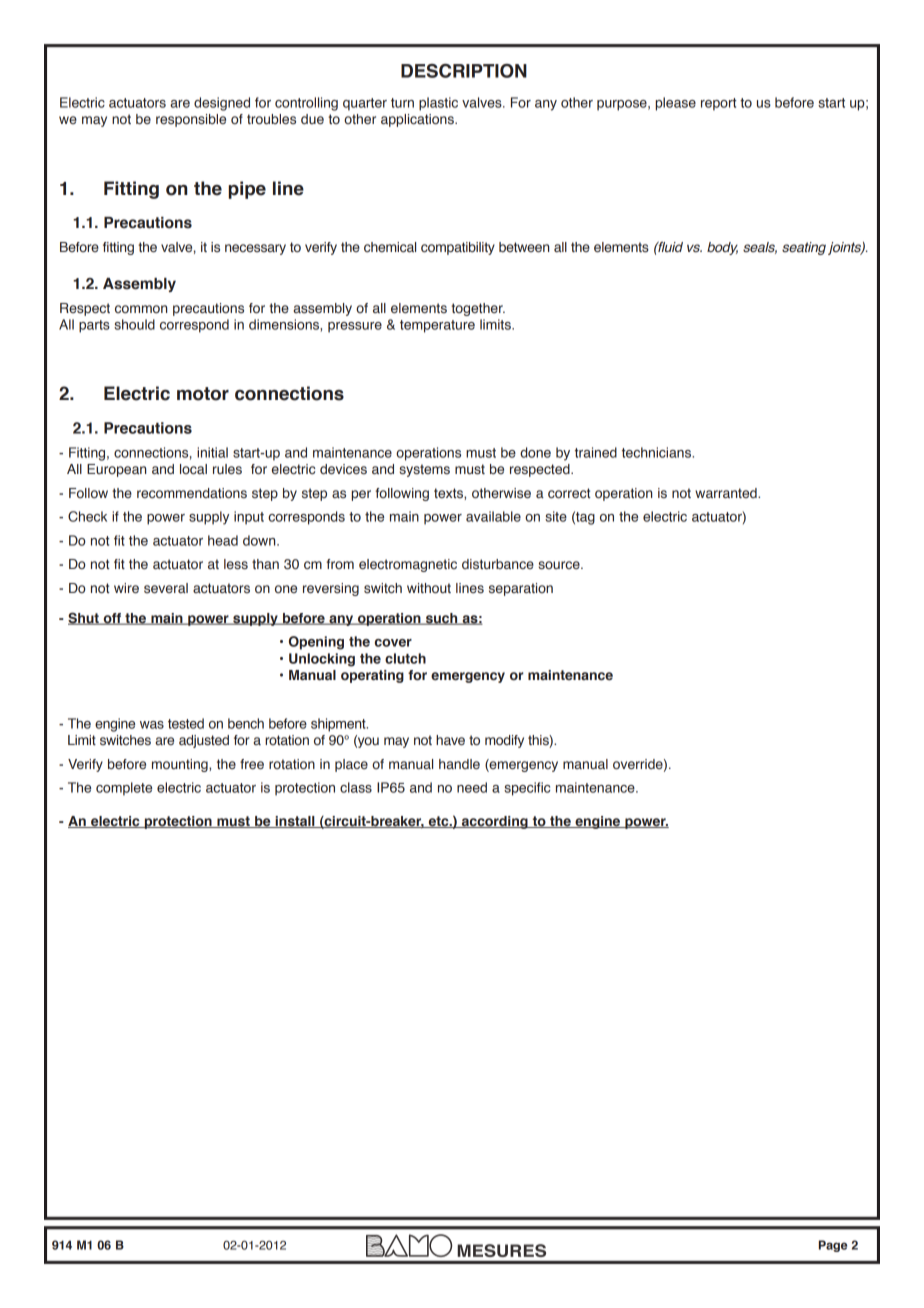 Image resolution: width=924 pixels, height=1308 pixels. Describe the element at coordinates (441, 619) in the screenshot. I see `such` at that location.
